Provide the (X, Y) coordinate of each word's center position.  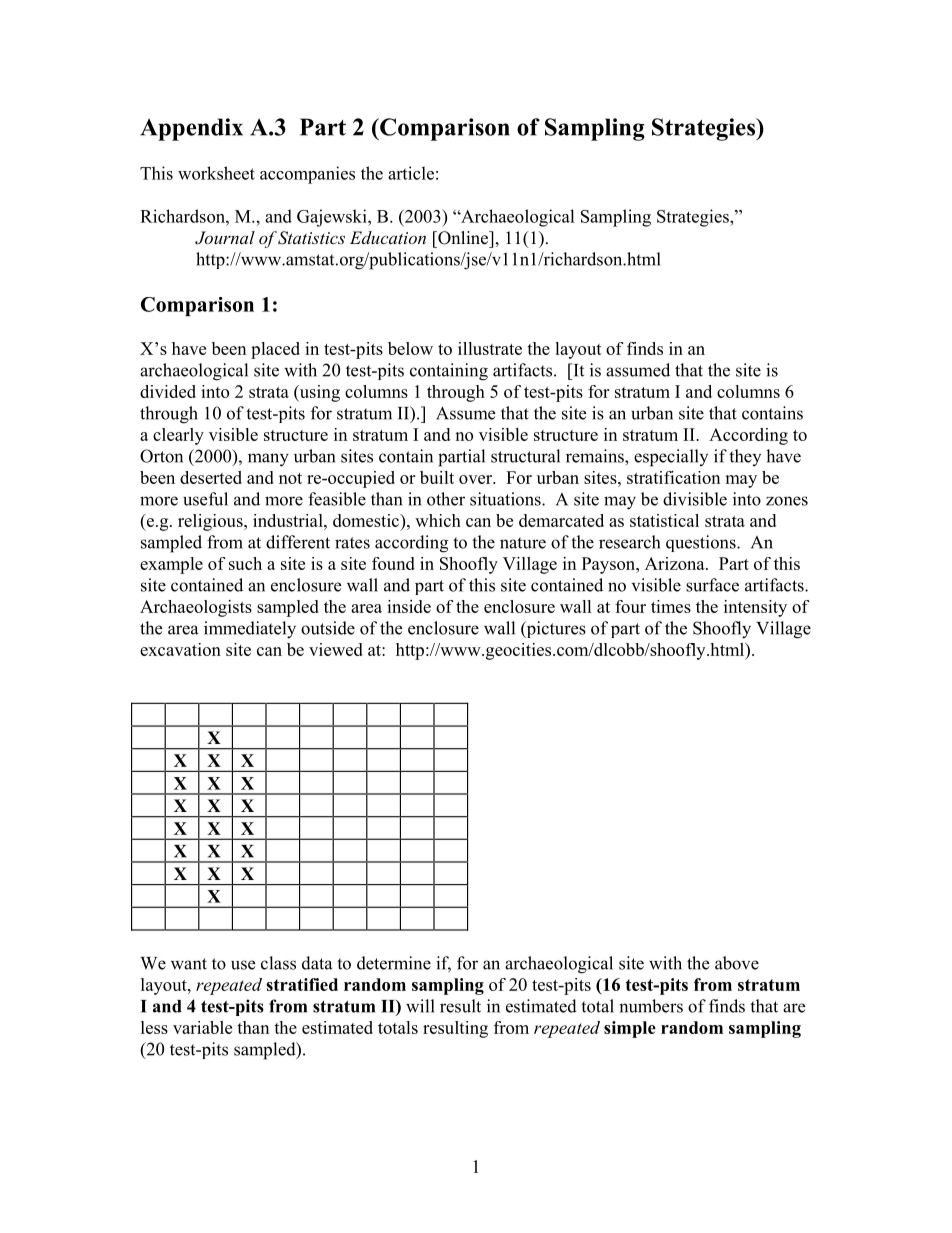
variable (202, 1027)
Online (463, 238)
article (411, 173)
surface (712, 585)
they (745, 457)
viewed (336, 649)
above (737, 963)
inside (409, 606)
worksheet (216, 173)
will (420, 1006)
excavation (180, 649)
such (245, 563)
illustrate (490, 348)
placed (275, 350)
